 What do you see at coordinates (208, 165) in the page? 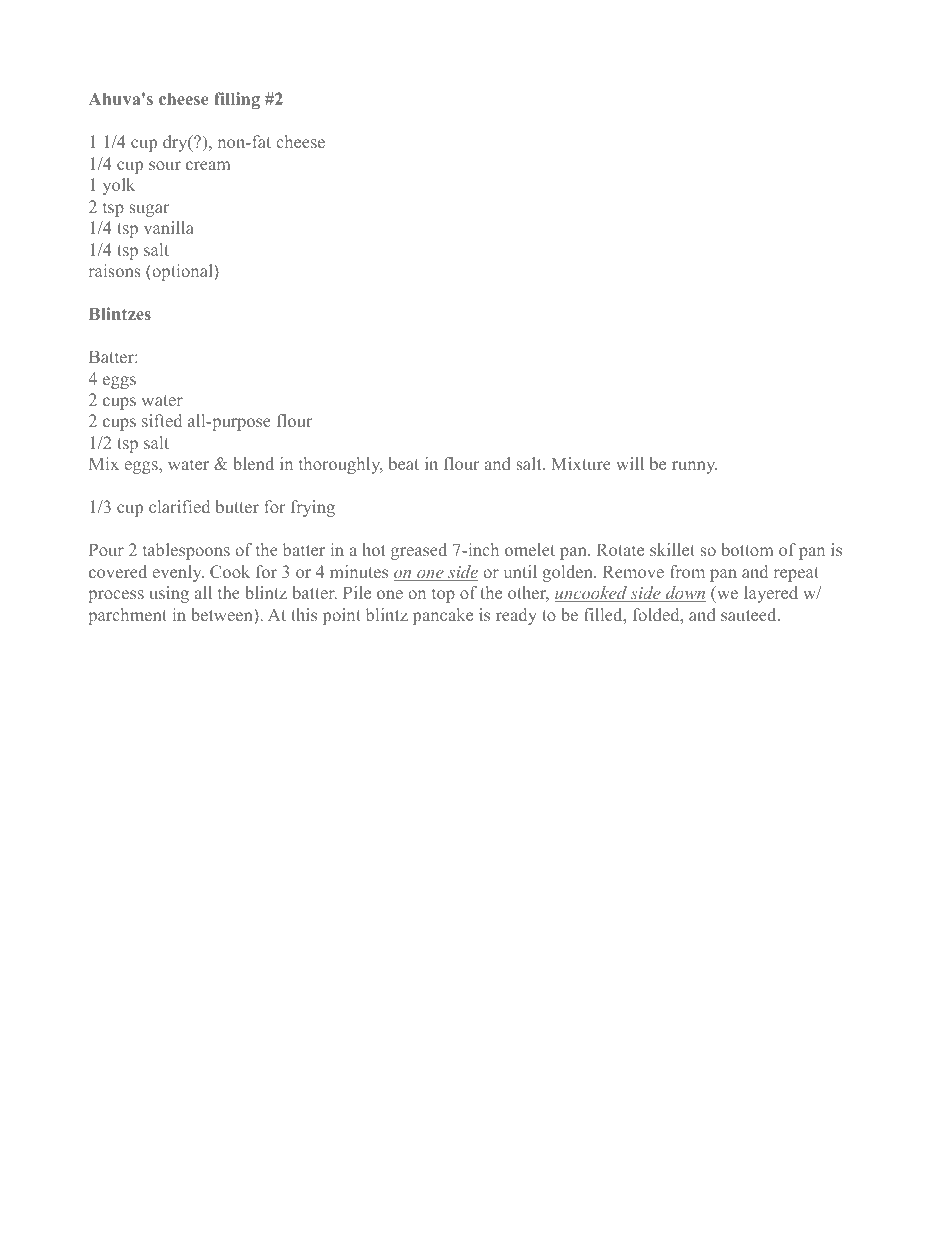
I see `cream` at bounding box center [208, 165].
